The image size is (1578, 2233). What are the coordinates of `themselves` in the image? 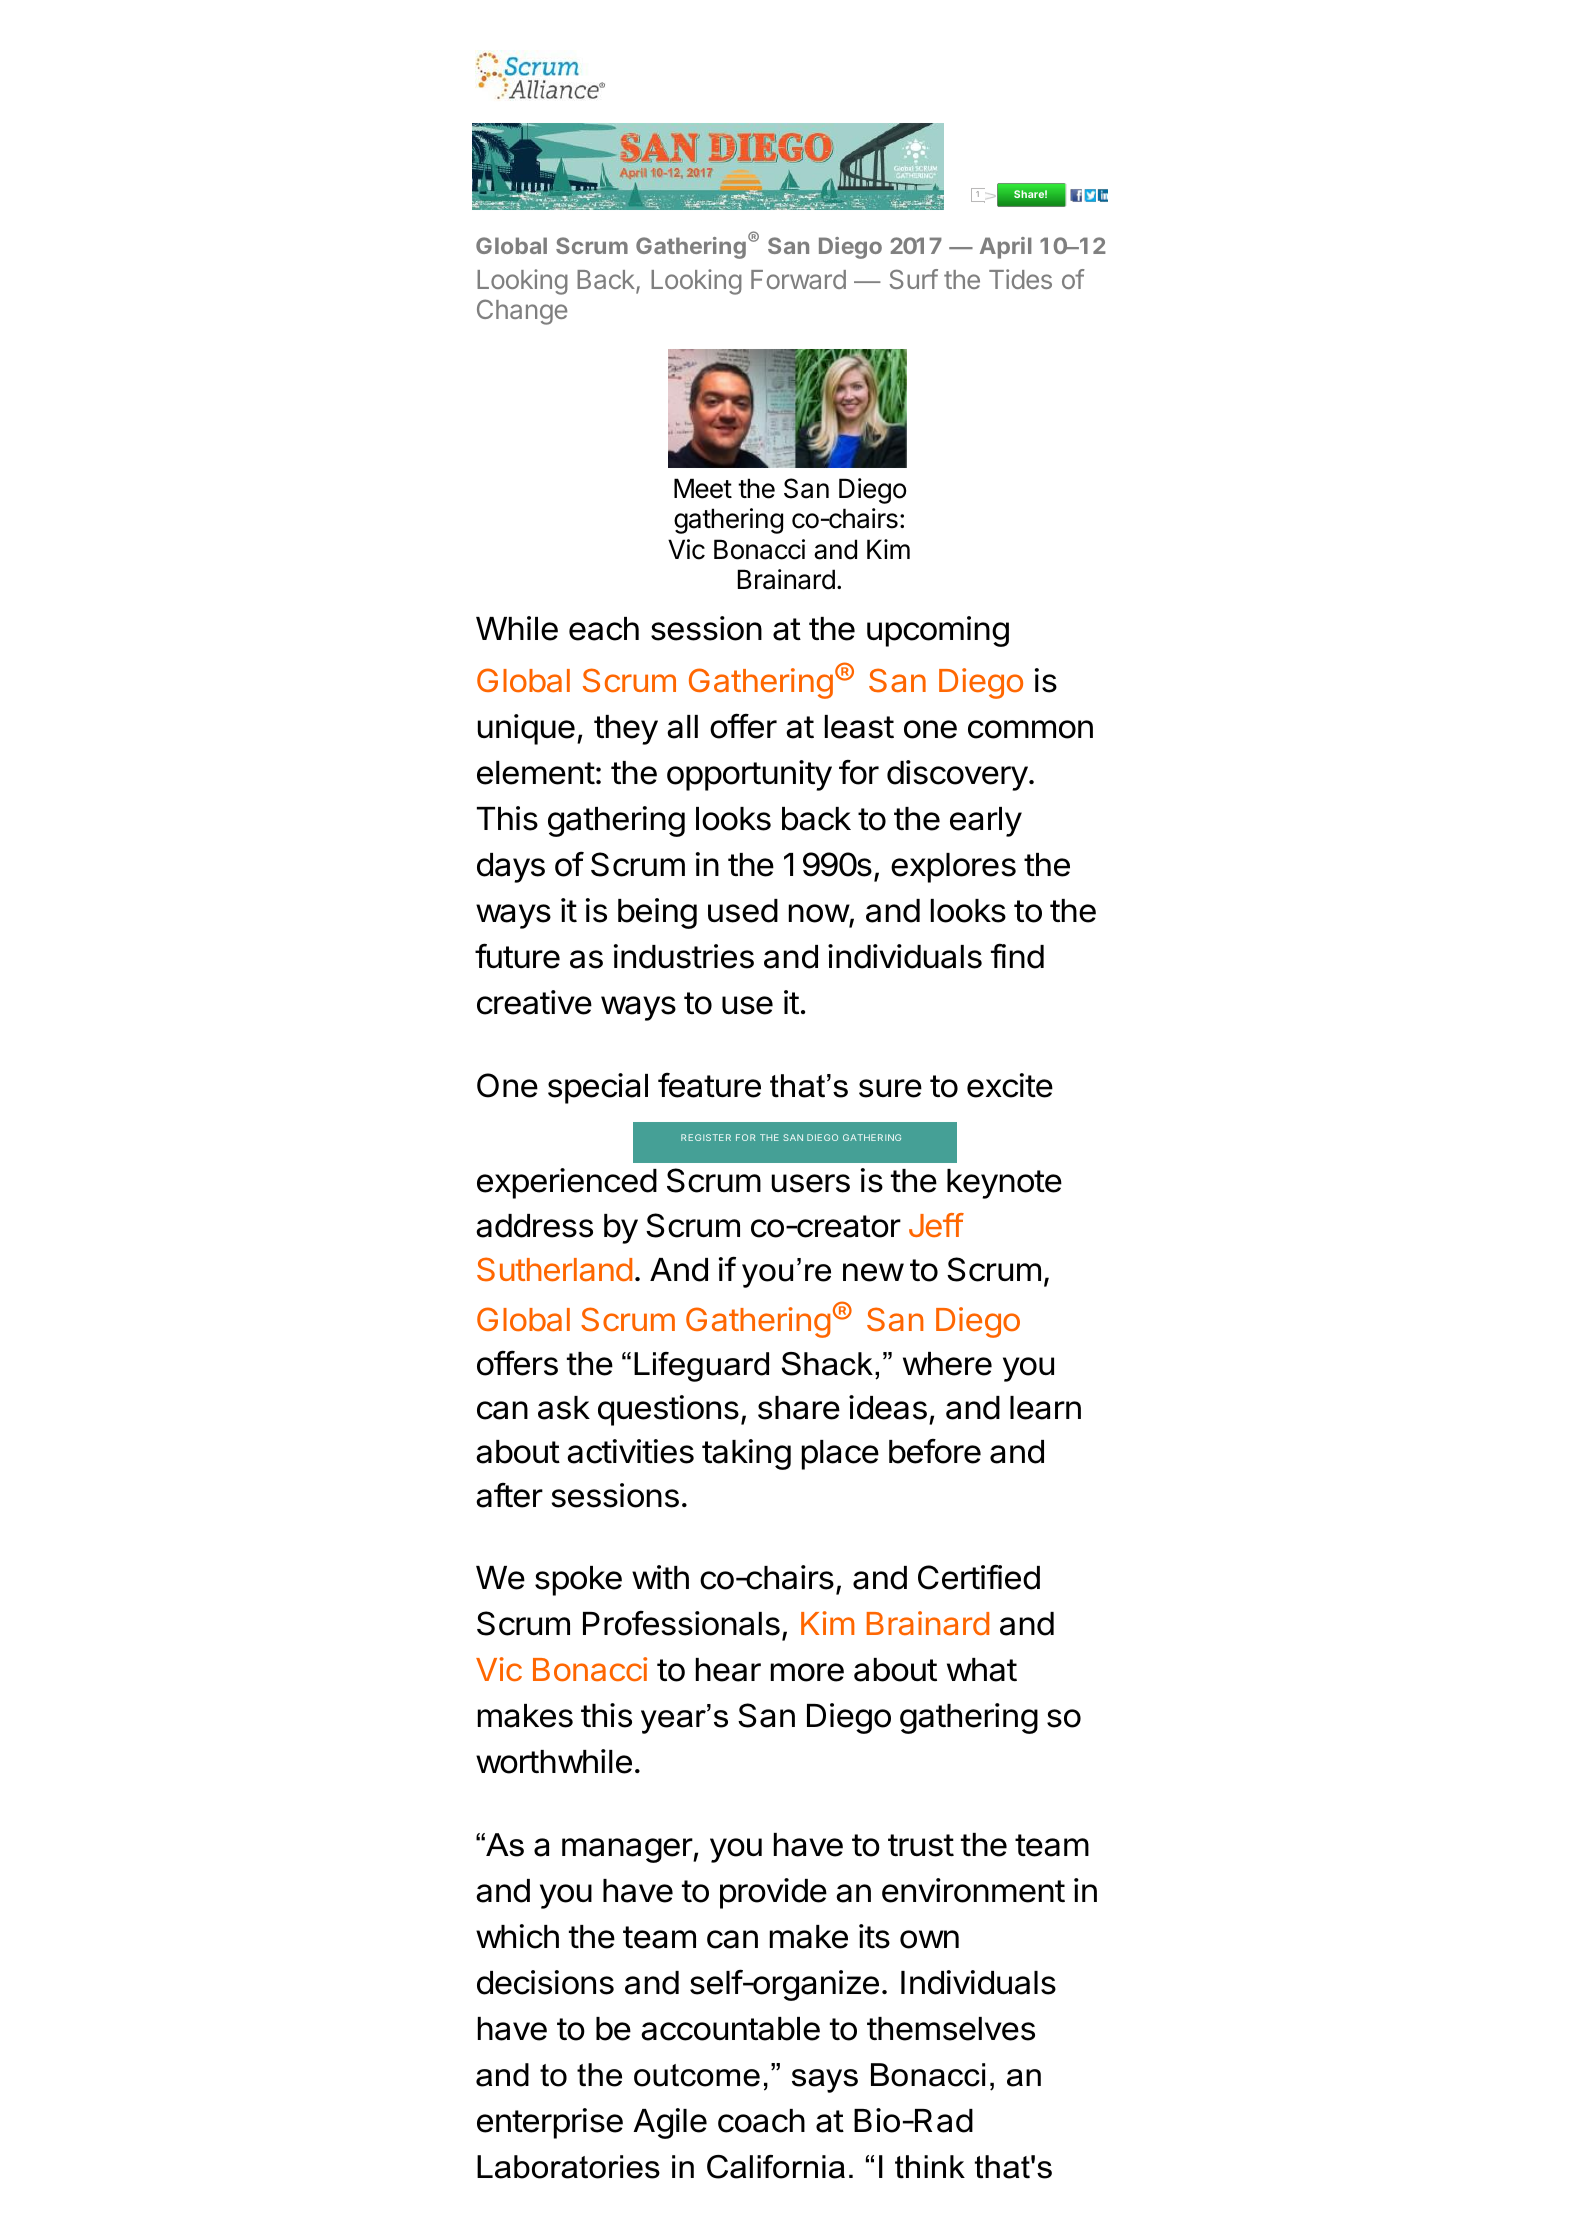 It's located at (951, 2029).
